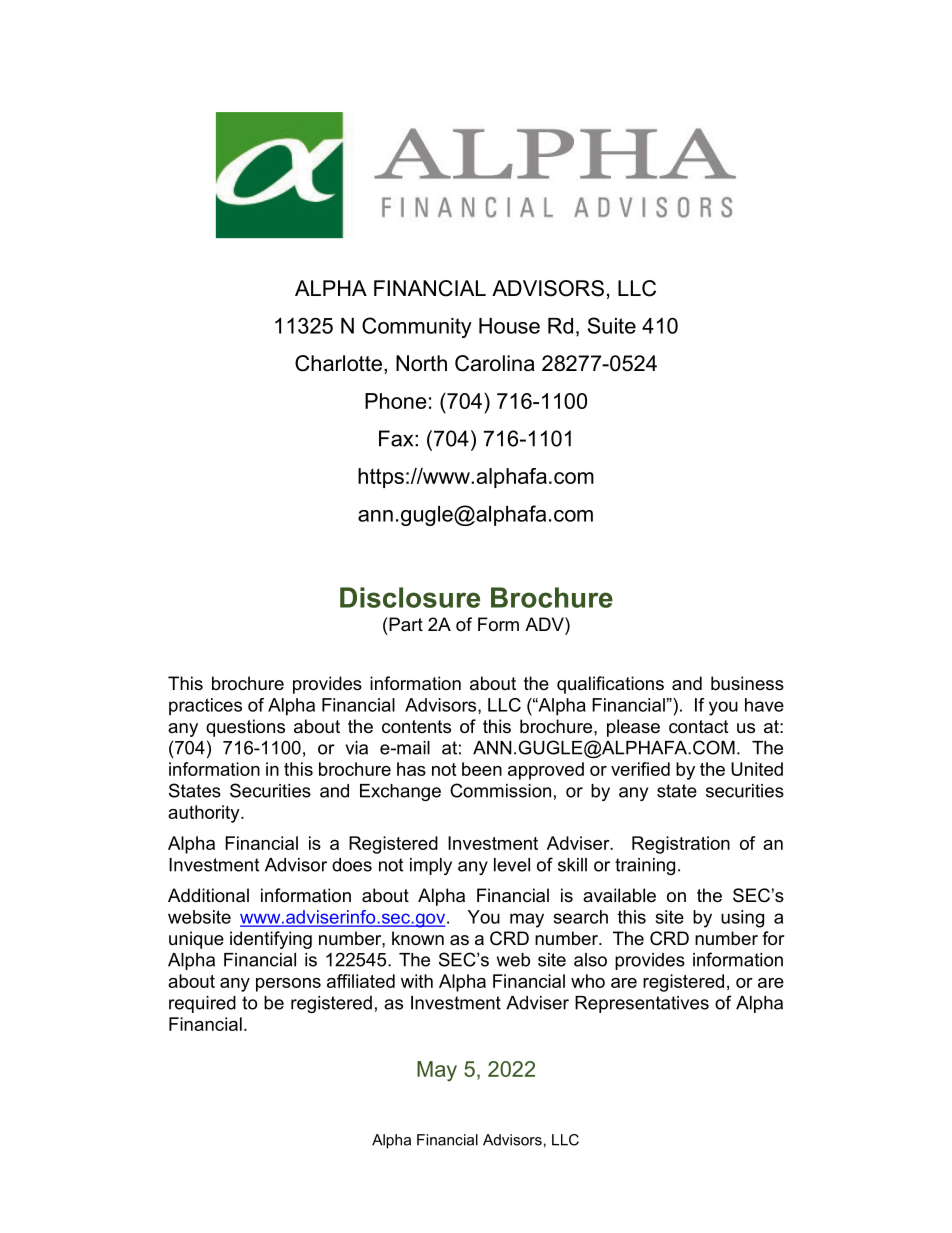 This screenshot has width=952, height=1233. What do you see at coordinates (405, 624) in the screenshot?
I see `Part` at bounding box center [405, 624].
